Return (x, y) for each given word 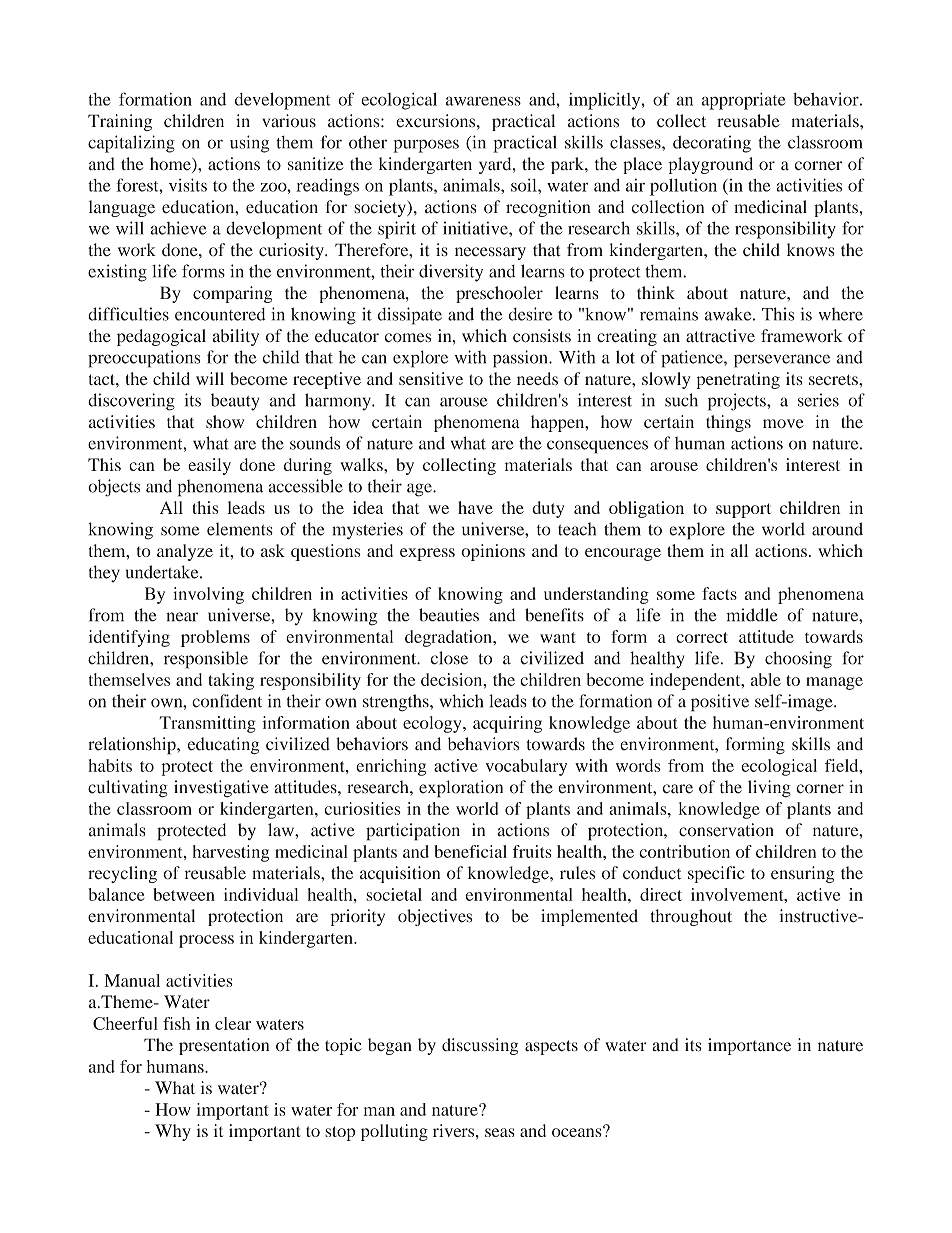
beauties (449, 615)
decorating (712, 144)
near (182, 617)
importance (749, 1046)
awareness (483, 101)
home (171, 165)
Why (173, 1132)
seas (500, 1132)
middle (752, 615)
